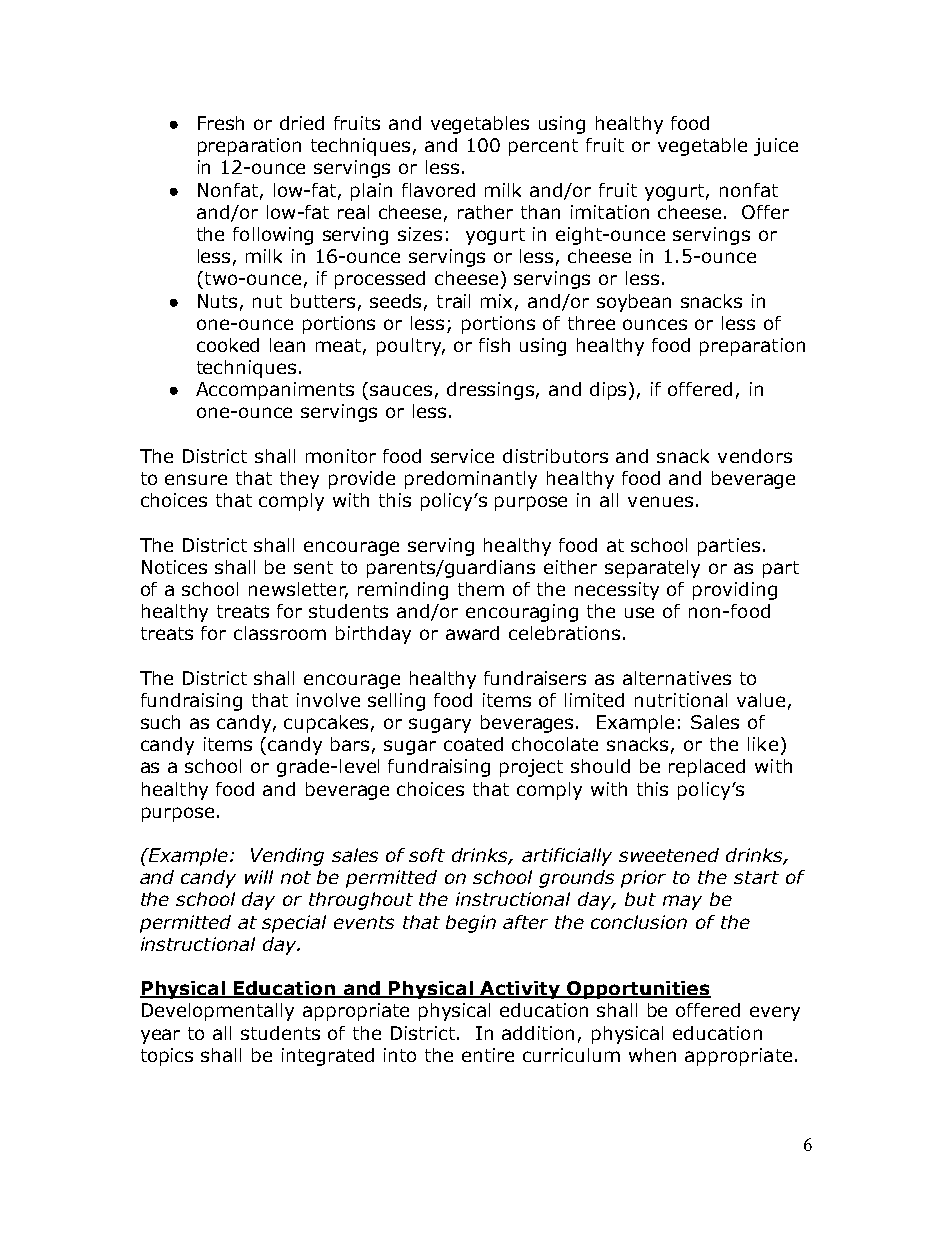 The width and height of the screenshot is (952, 1233). I want to click on service, so click(462, 456).
